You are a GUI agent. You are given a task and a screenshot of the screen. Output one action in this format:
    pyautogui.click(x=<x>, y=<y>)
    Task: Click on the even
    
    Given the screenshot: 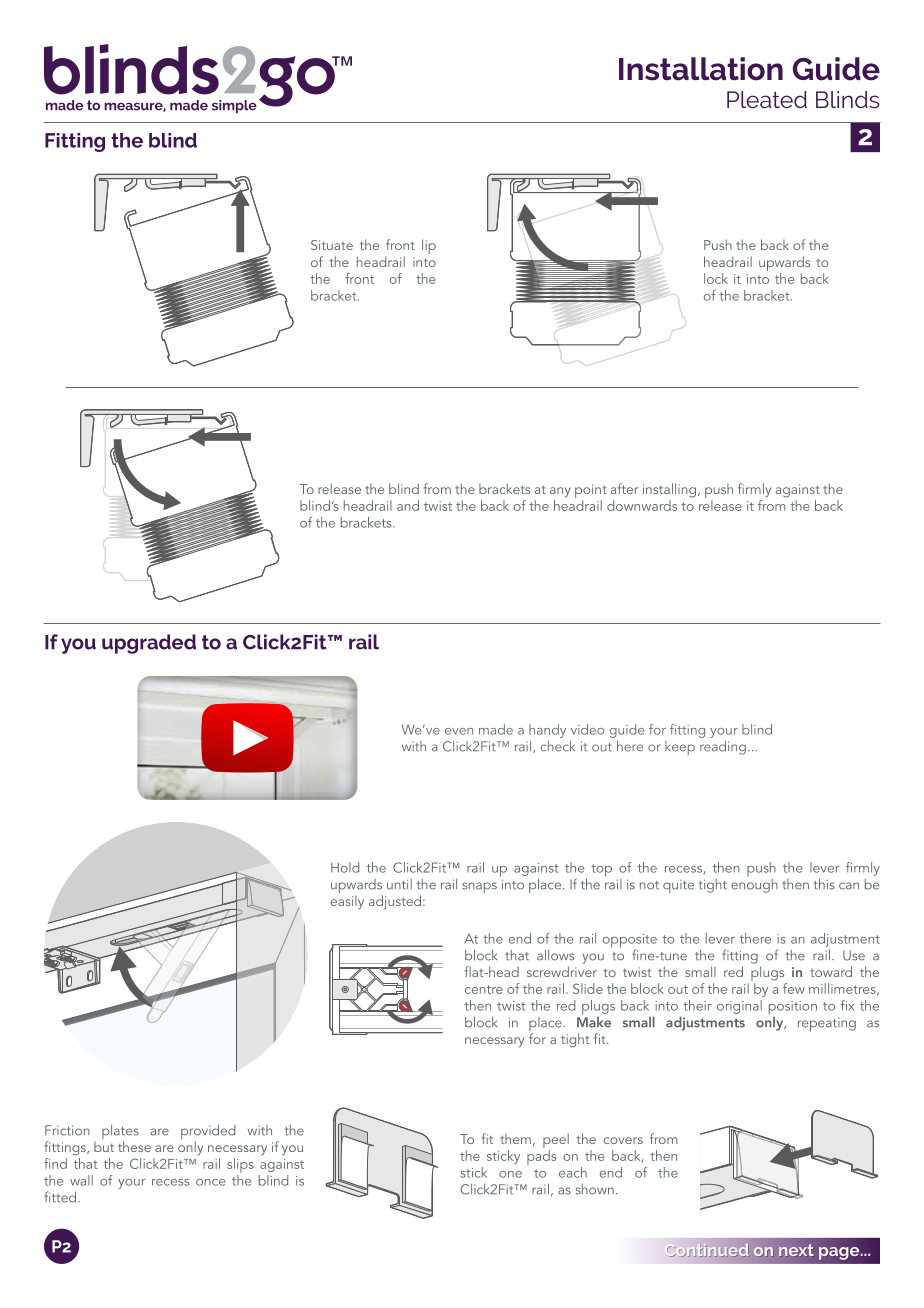 What is the action you would take?
    pyautogui.click(x=459, y=731)
